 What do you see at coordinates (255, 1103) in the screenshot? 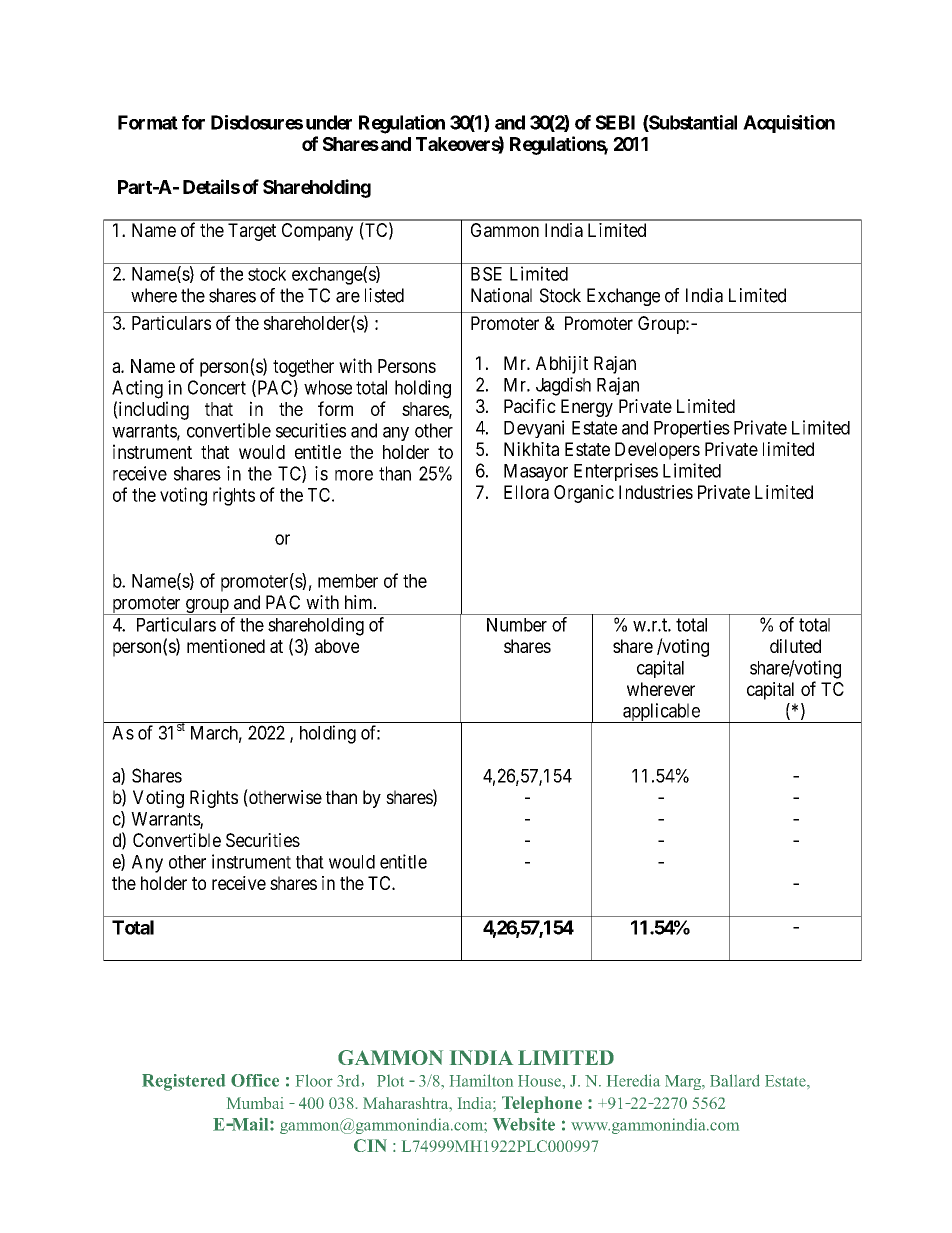
I see `Mumbai` at bounding box center [255, 1103].
